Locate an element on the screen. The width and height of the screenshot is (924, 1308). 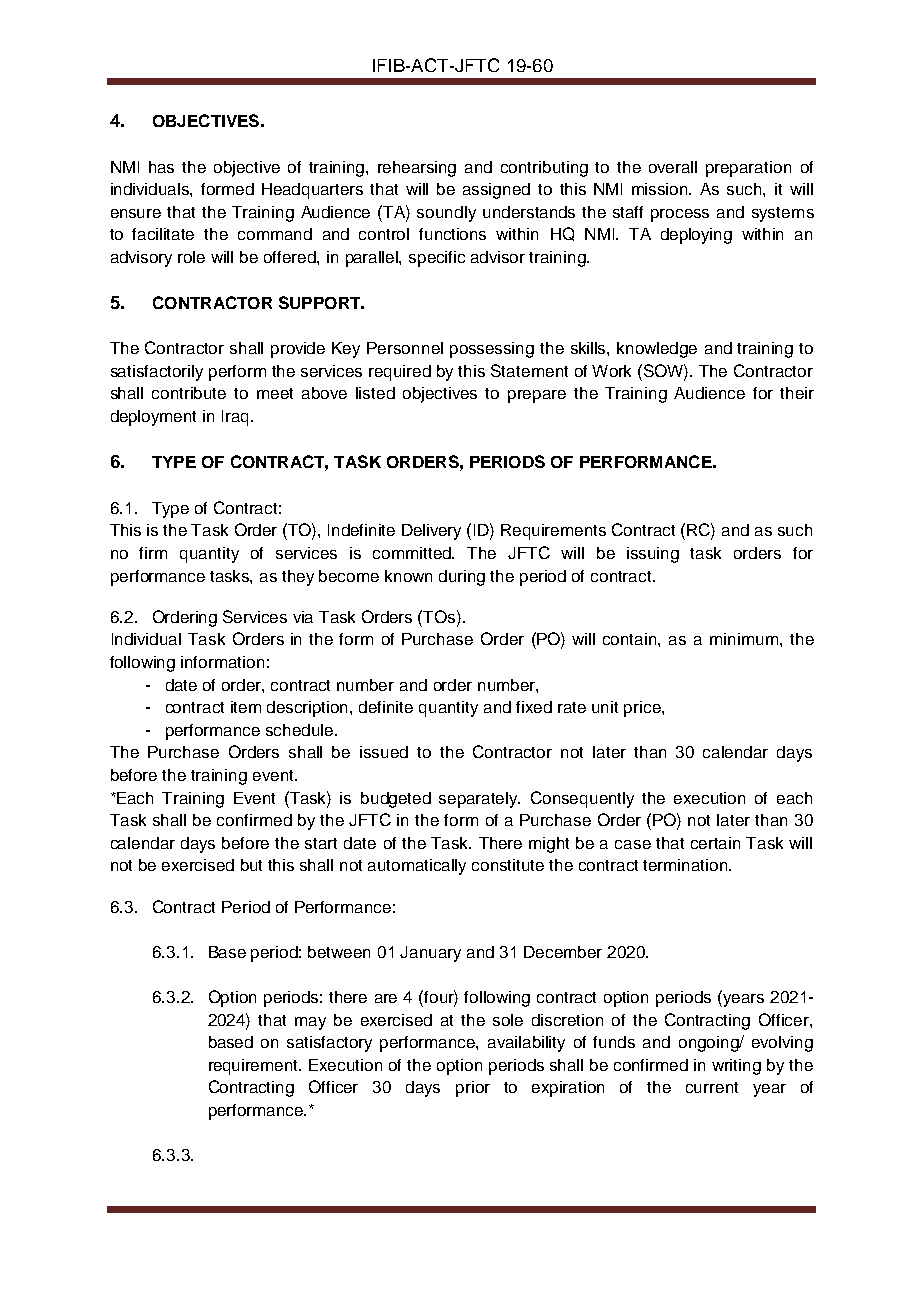
via is located at coordinates (303, 617).
